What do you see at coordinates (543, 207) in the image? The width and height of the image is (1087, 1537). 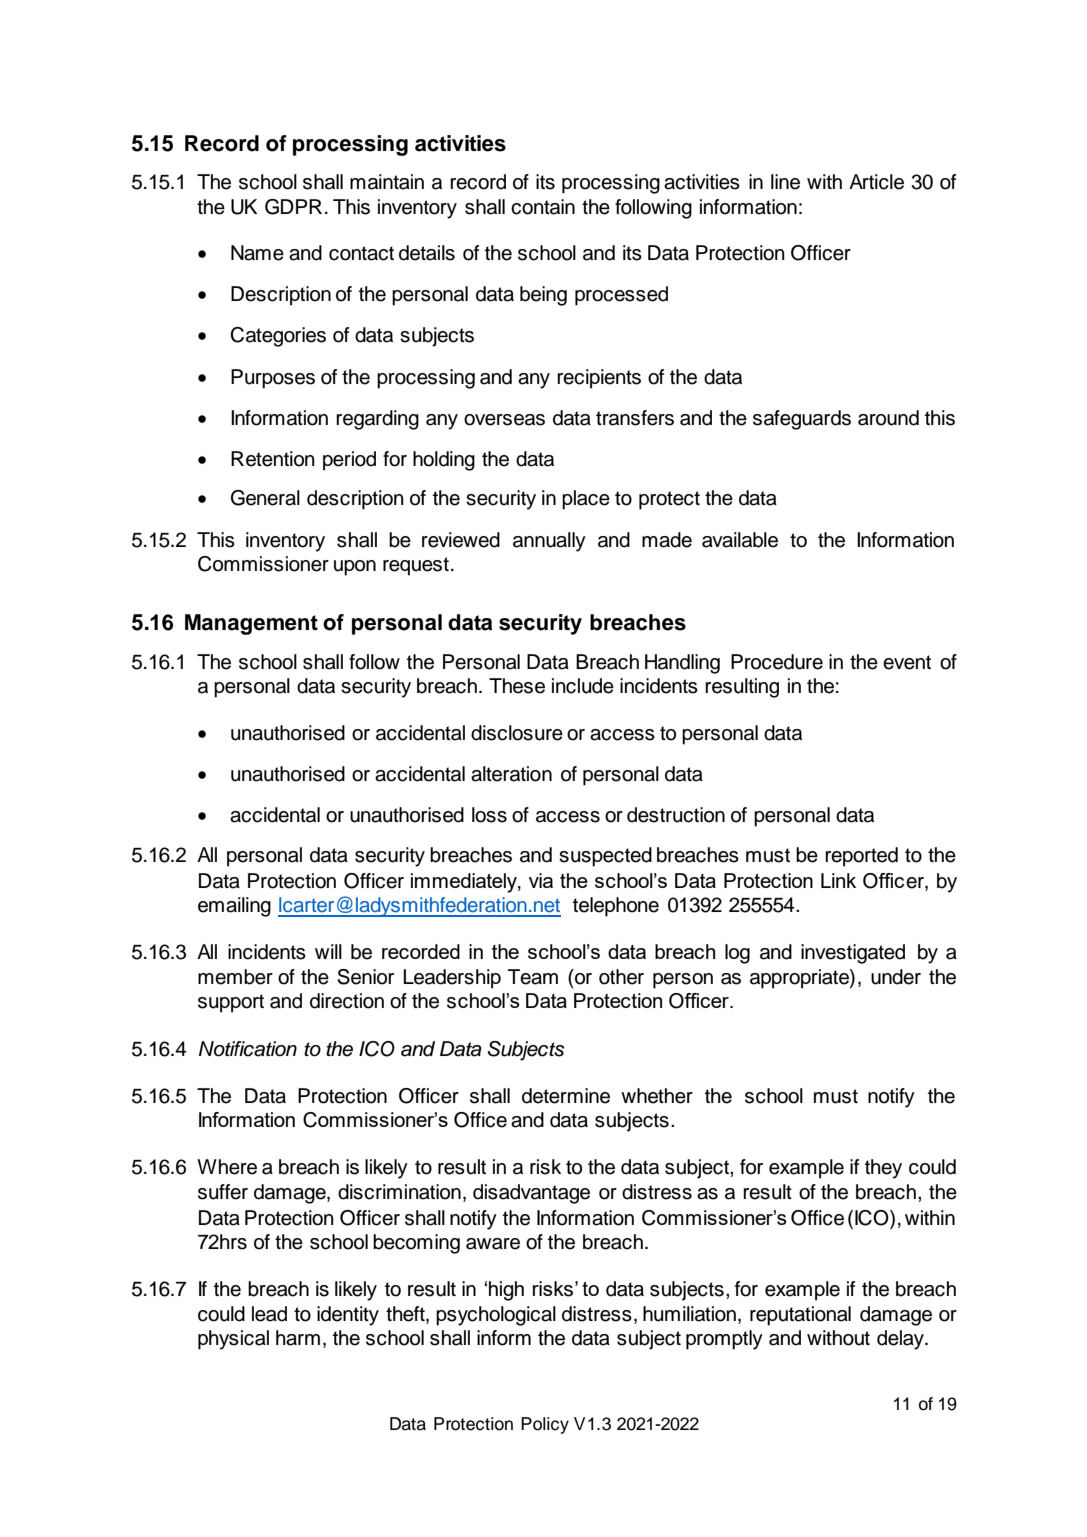 I see `contain` at bounding box center [543, 207].
